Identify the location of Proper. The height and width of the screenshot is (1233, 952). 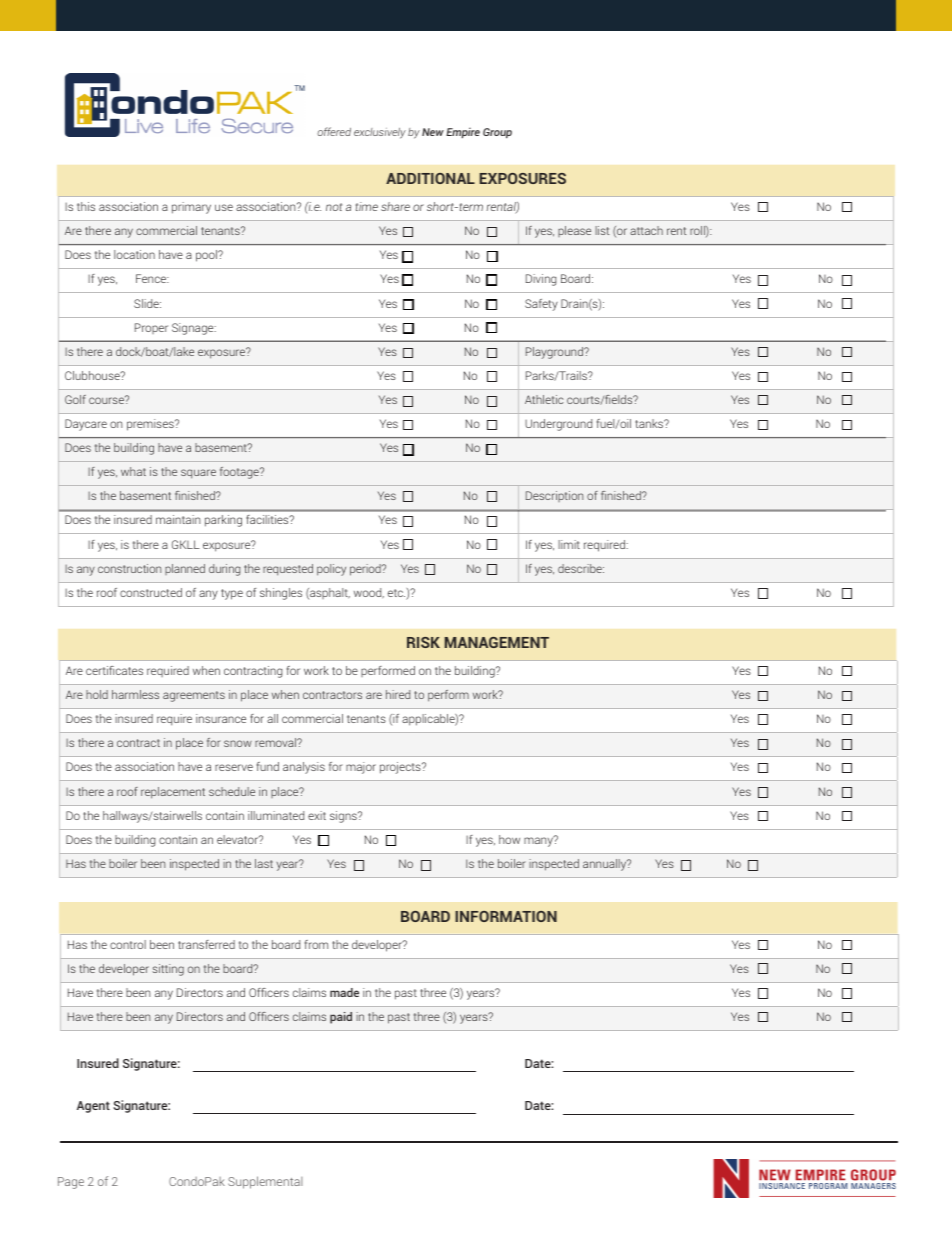
(151, 328).
